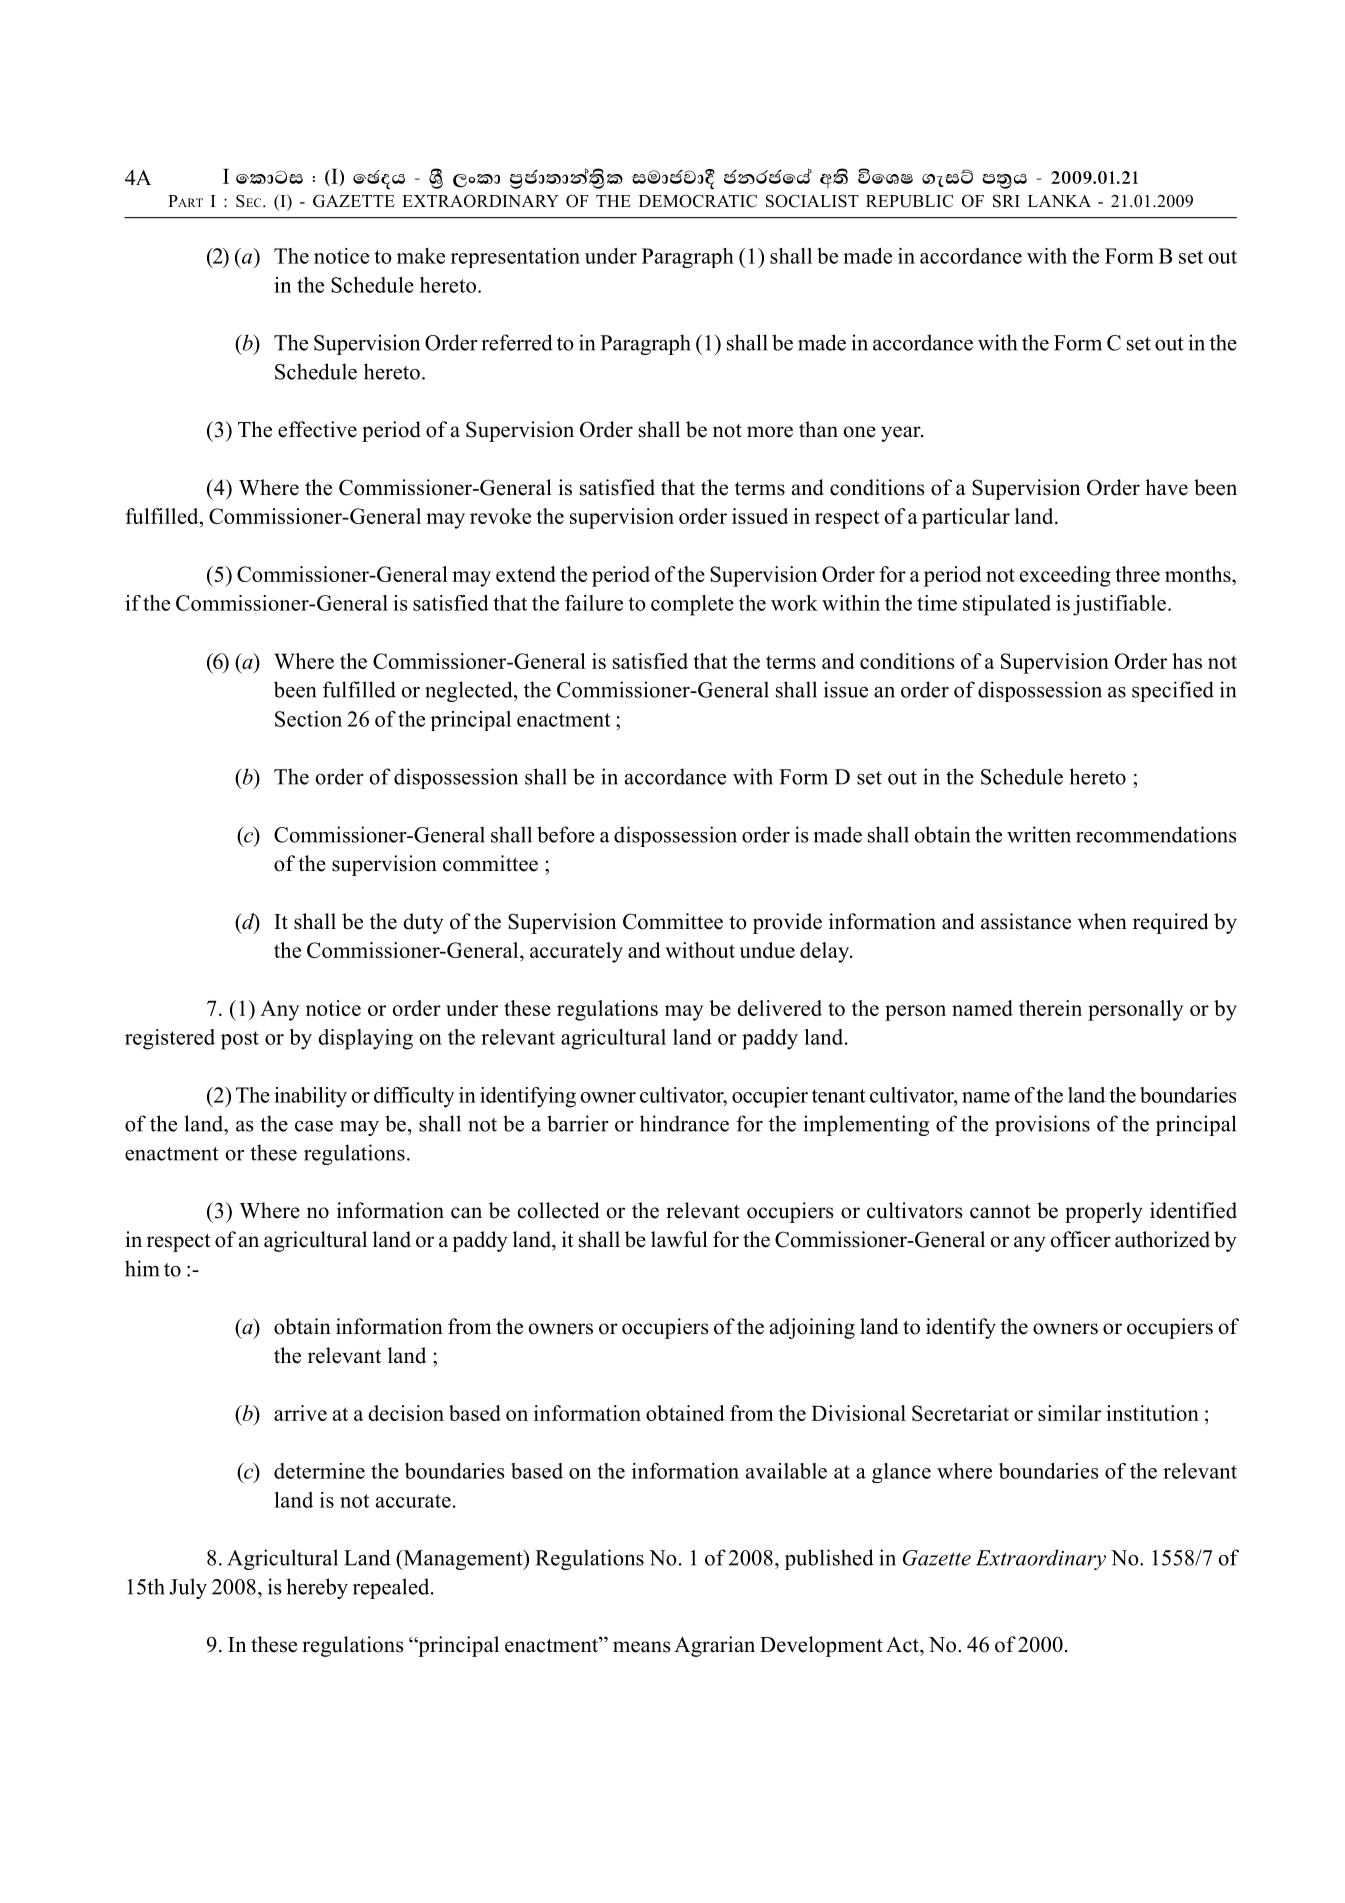 The image size is (1345, 1903). Describe the element at coordinates (317, 1588) in the screenshot. I see `hereby` at that location.
